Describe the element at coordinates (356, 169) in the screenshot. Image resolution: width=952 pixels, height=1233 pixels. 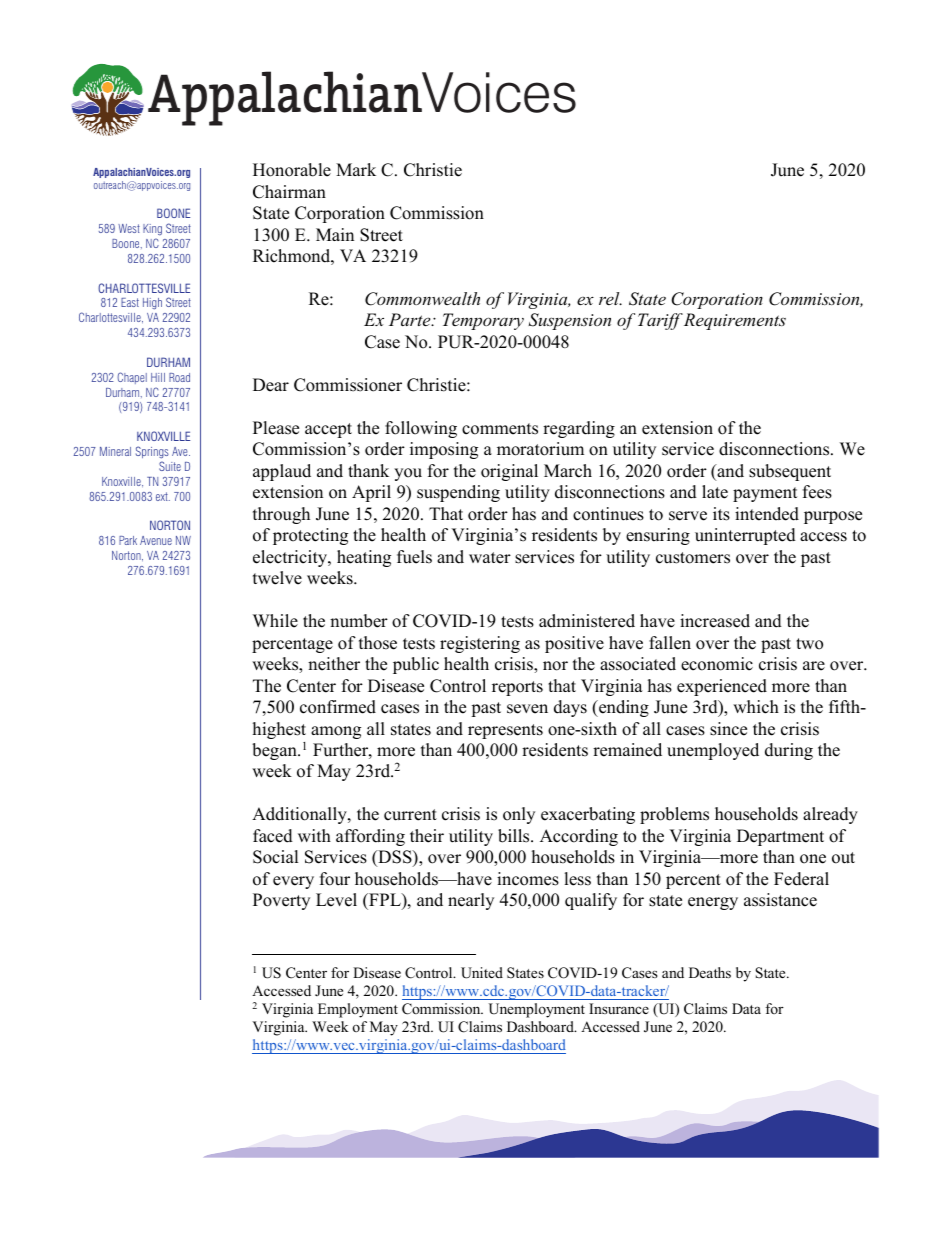
I see `Mark` at that location.
